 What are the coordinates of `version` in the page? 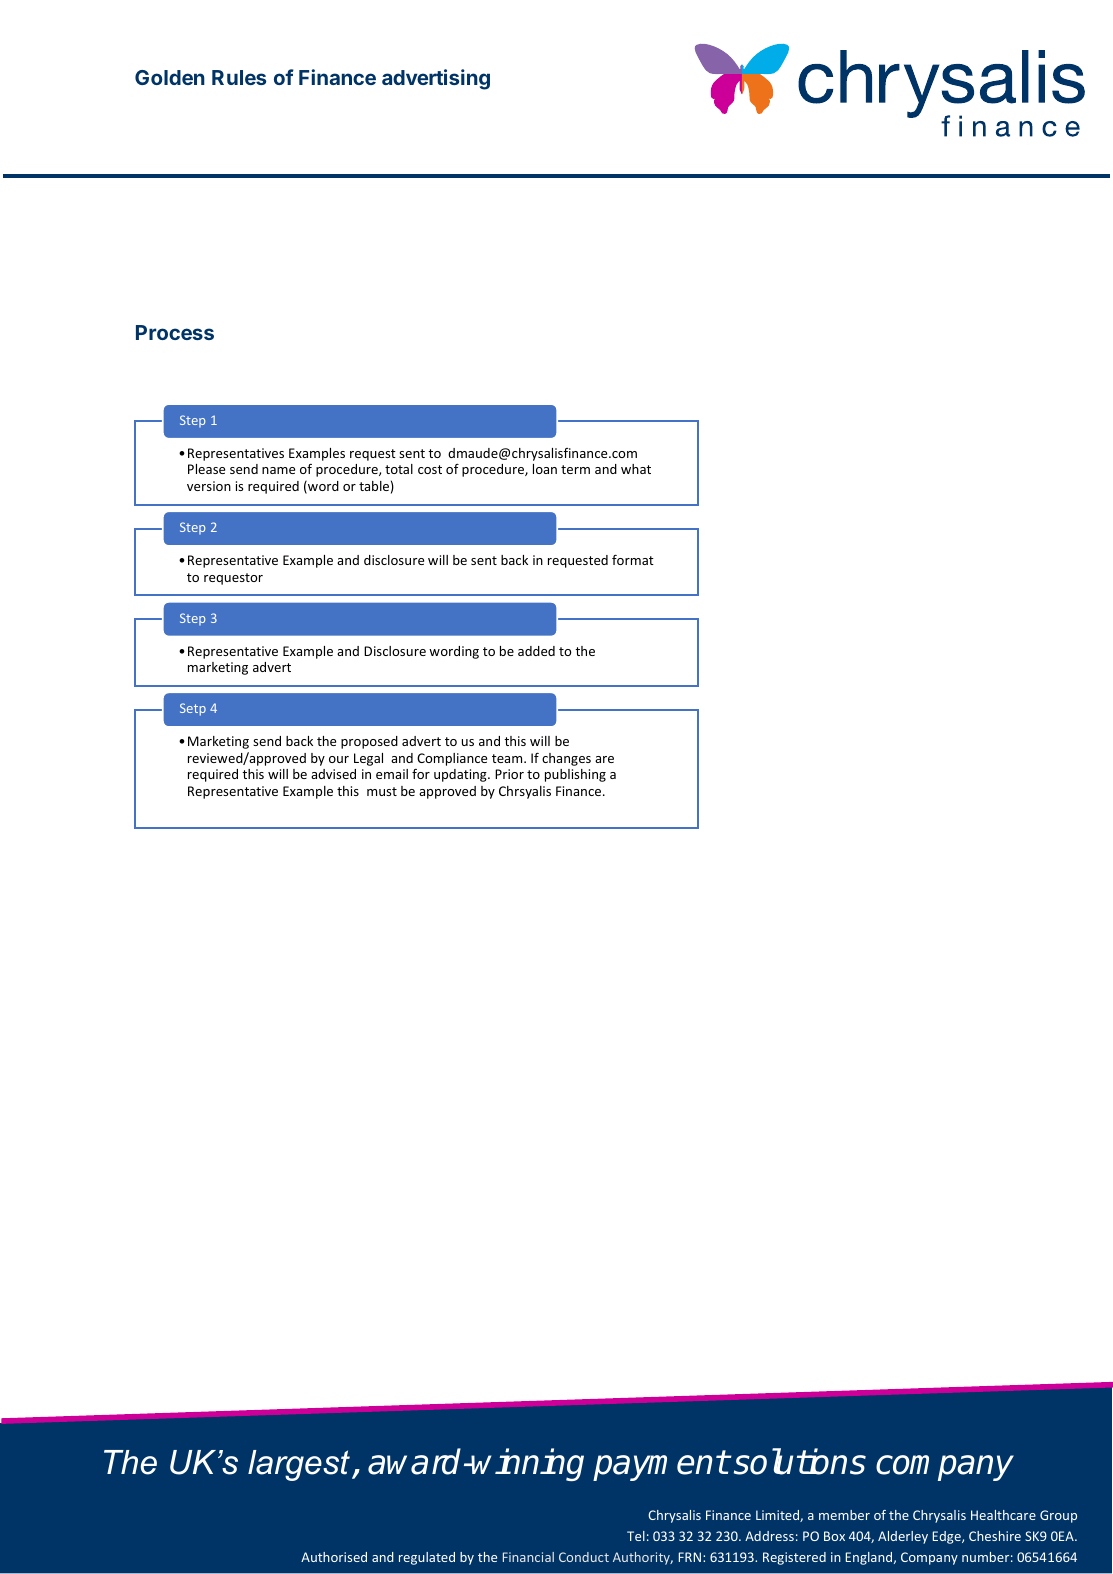 It's located at (209, 486).
